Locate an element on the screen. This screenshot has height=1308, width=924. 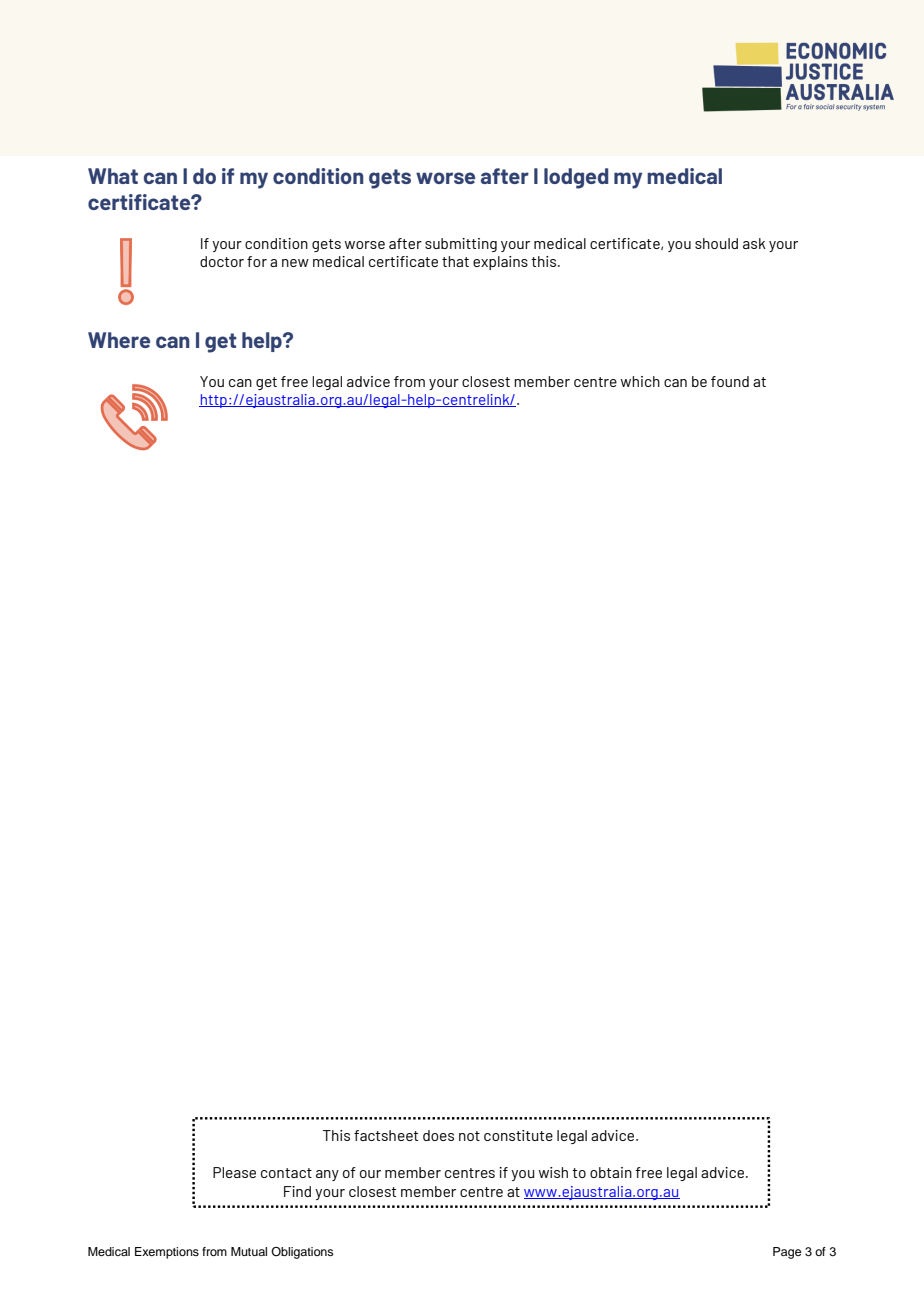
for is located at coordinates (257, 261).
